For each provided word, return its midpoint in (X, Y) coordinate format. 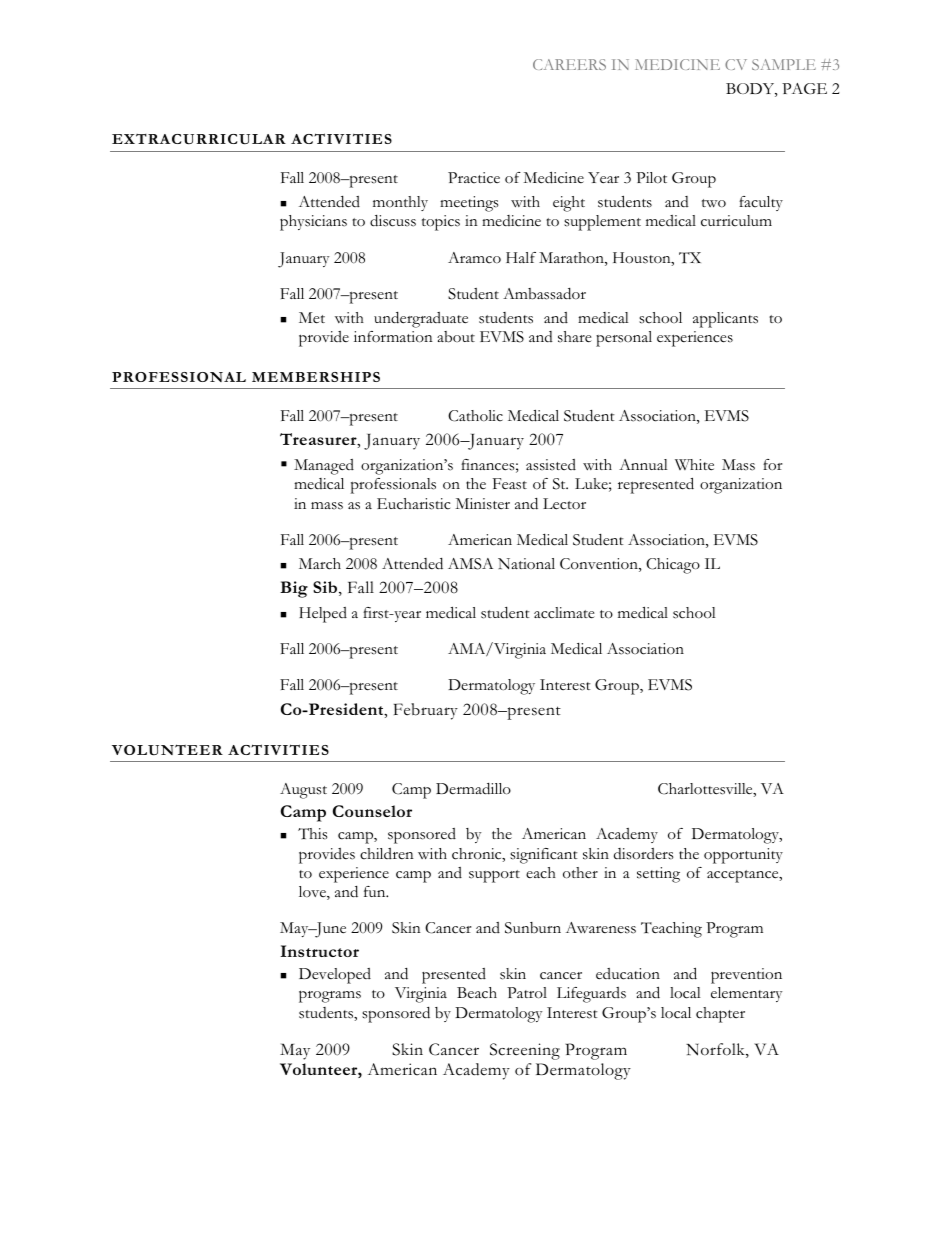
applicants (725, 320)
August (303, 791)
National (526, 563)
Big (294, 589)
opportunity (743, 856)
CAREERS (569, 64)
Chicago (673, 566)
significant (544, 856)
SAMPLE (784, 64)
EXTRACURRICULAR (199, 139)
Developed (335, 976)
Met (312, 318)
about (456, 337)
